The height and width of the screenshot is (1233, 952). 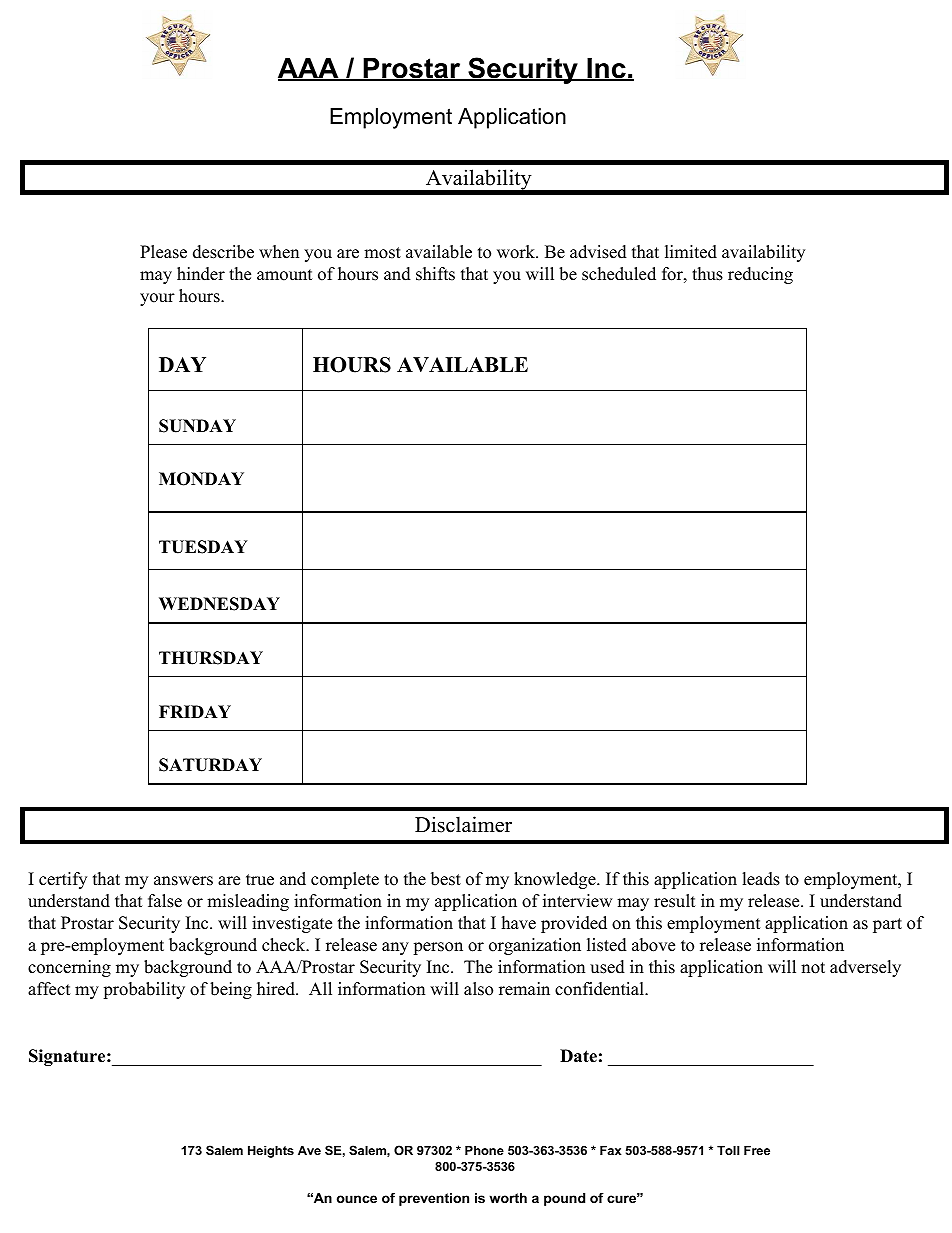 I want to click on Phone, so click(x=484, y=1150).
